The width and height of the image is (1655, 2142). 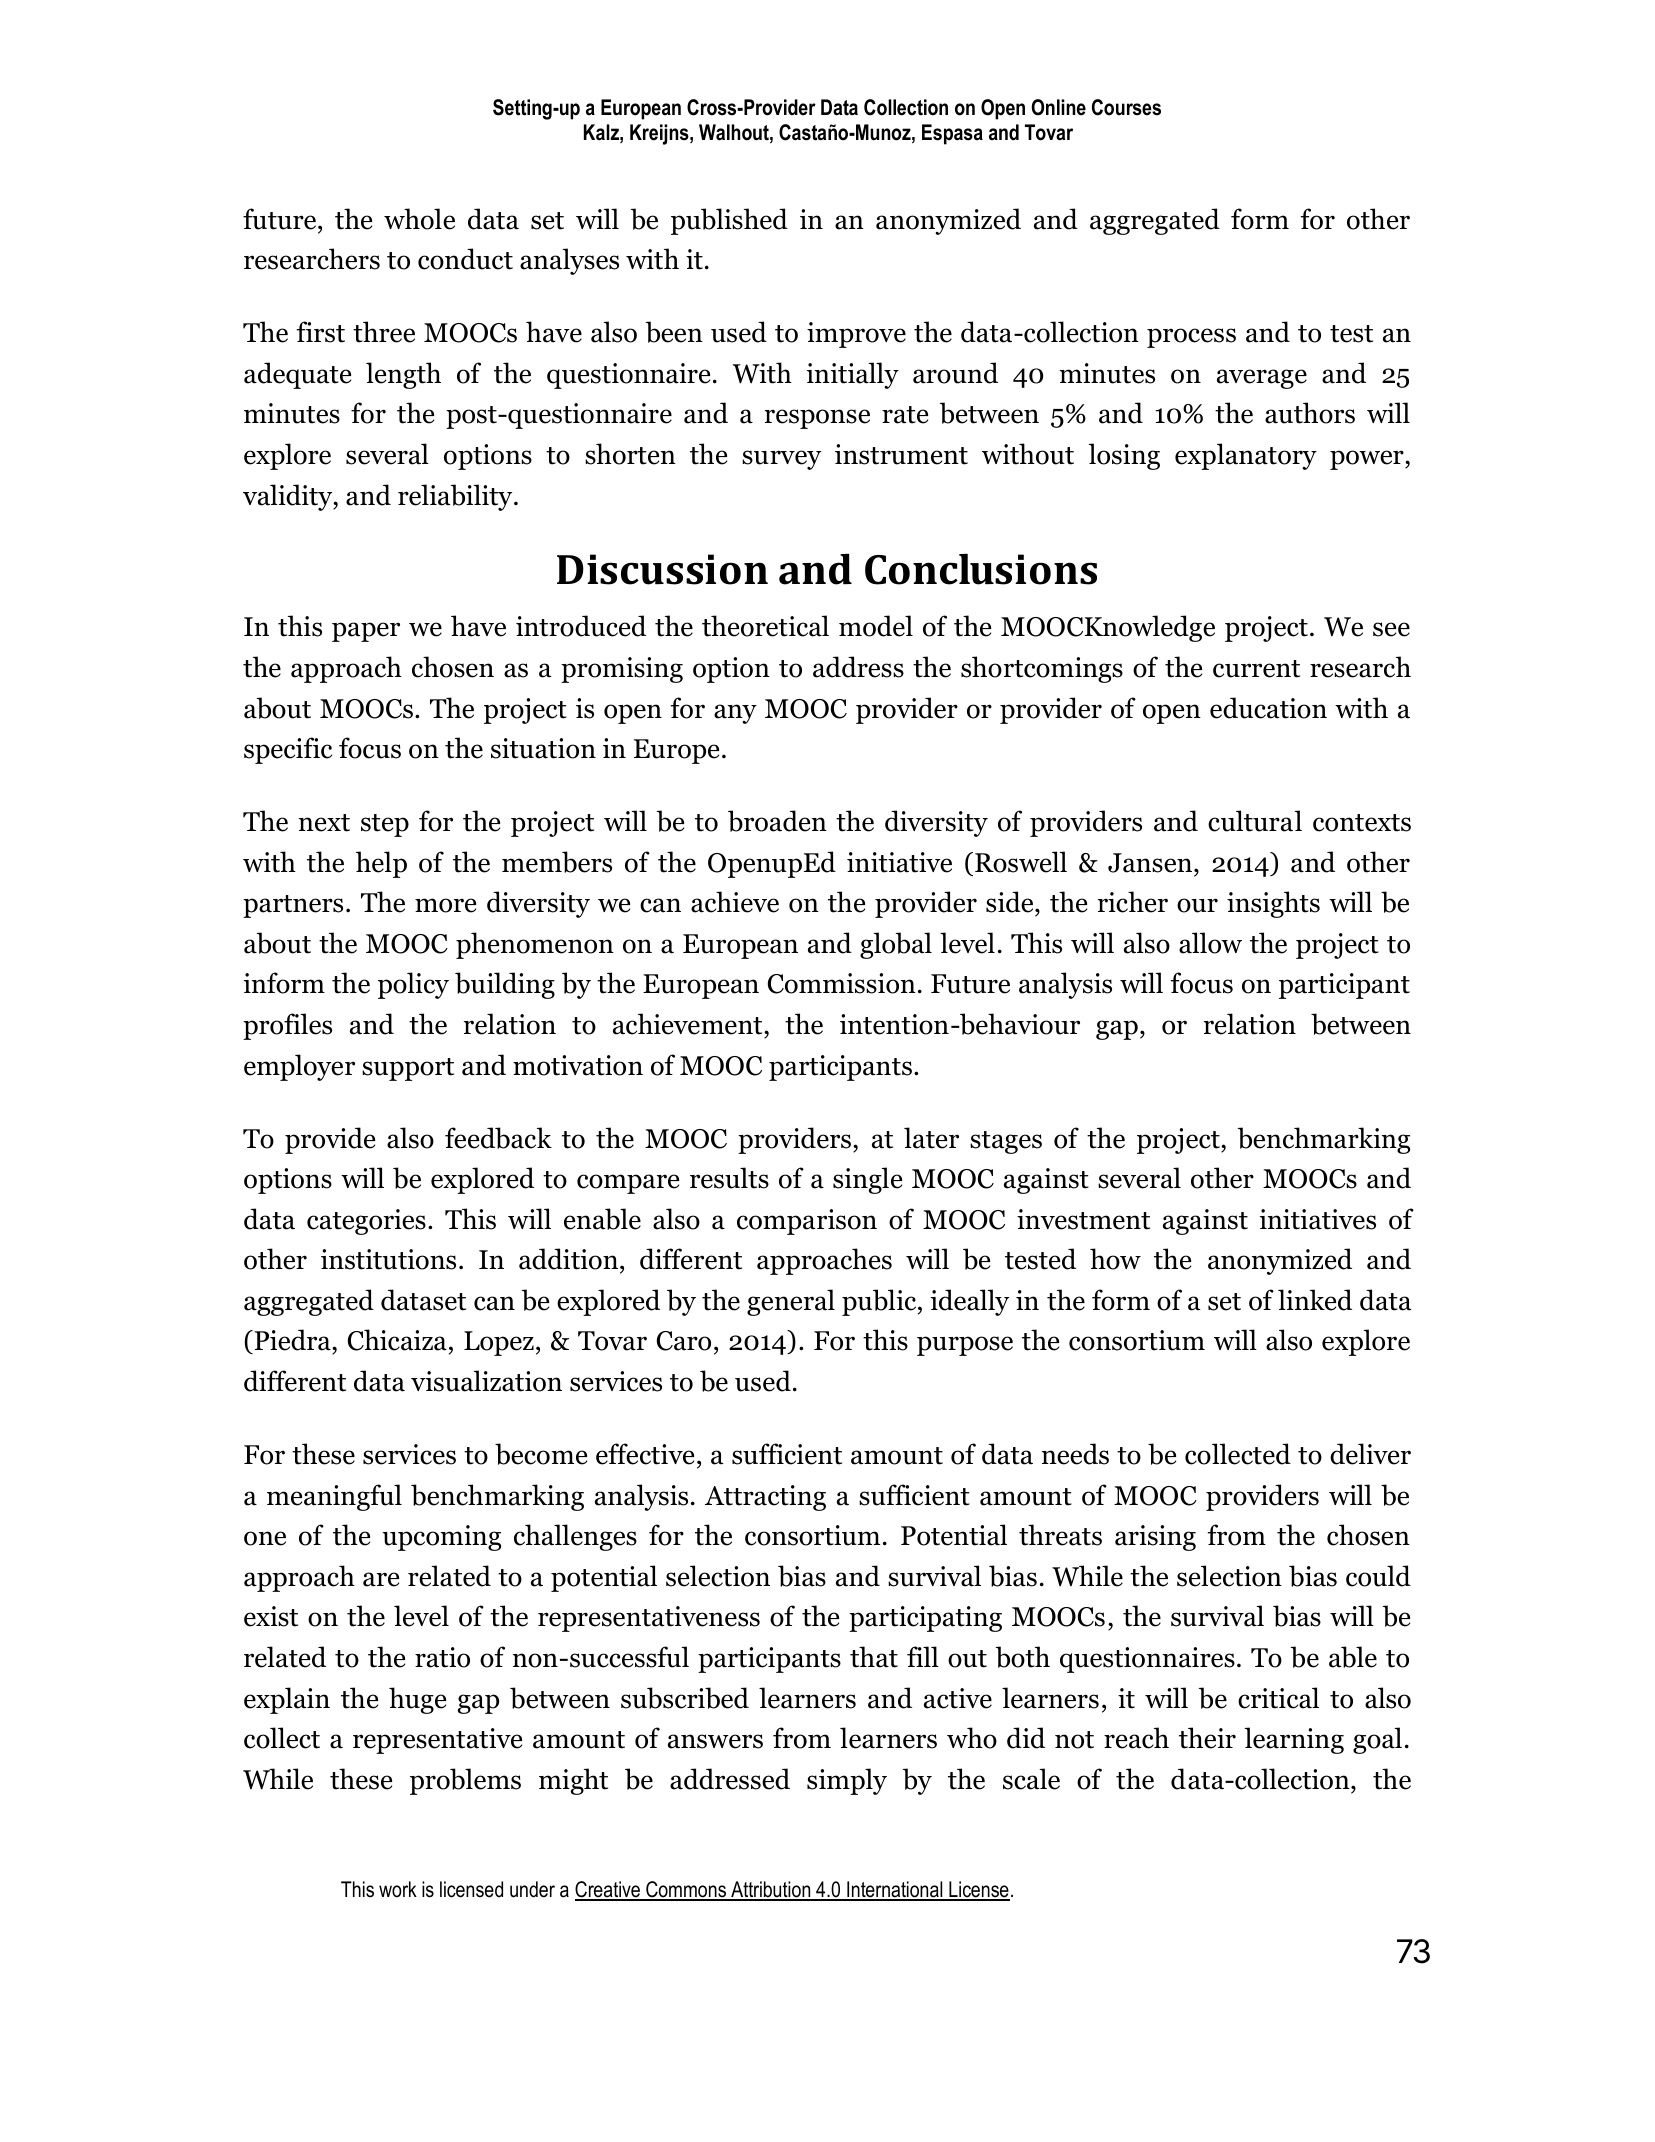 I want to click on whole, so click(x=419, y=219).
